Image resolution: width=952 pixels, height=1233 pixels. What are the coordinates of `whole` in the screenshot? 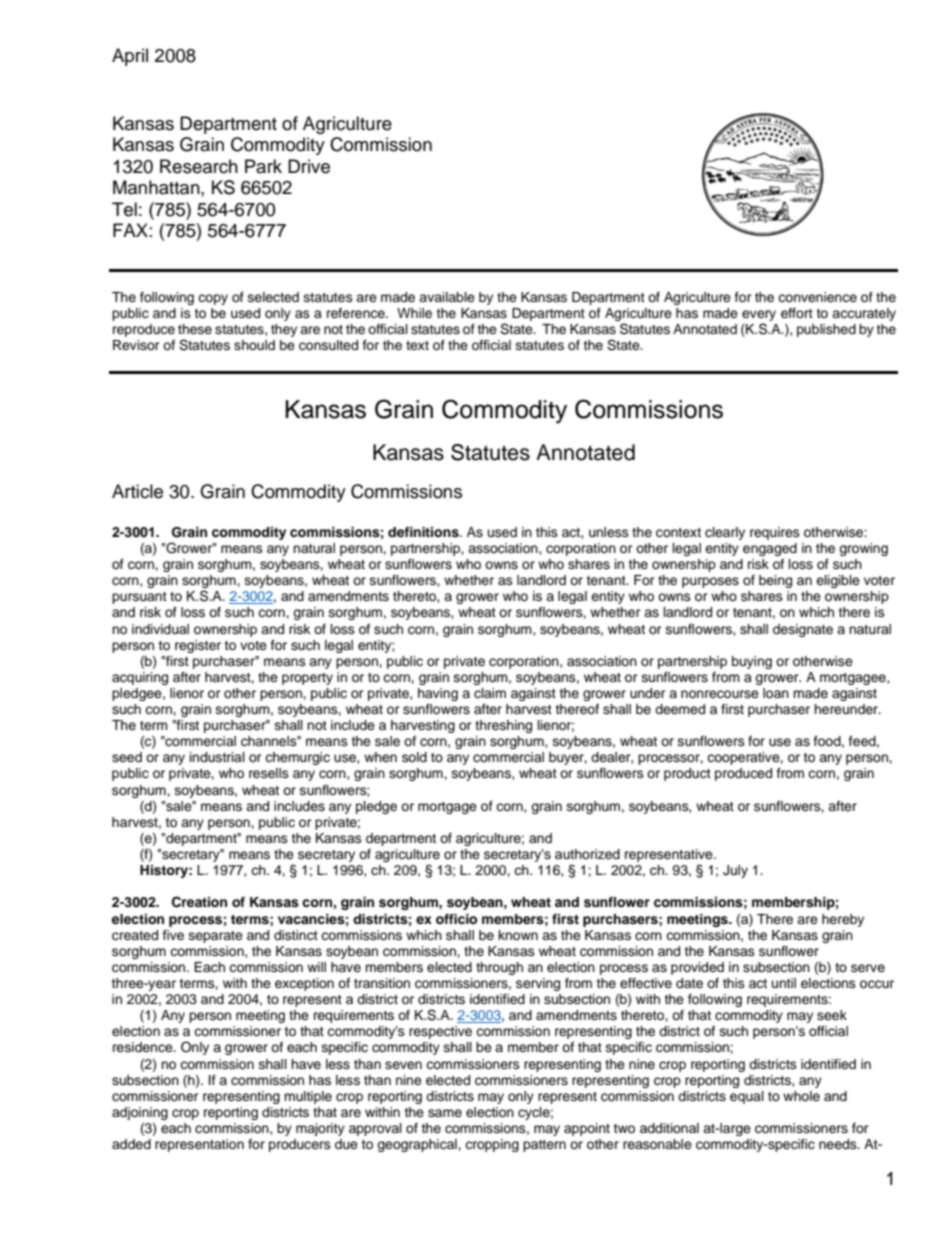 It's located at (801, 1096).
